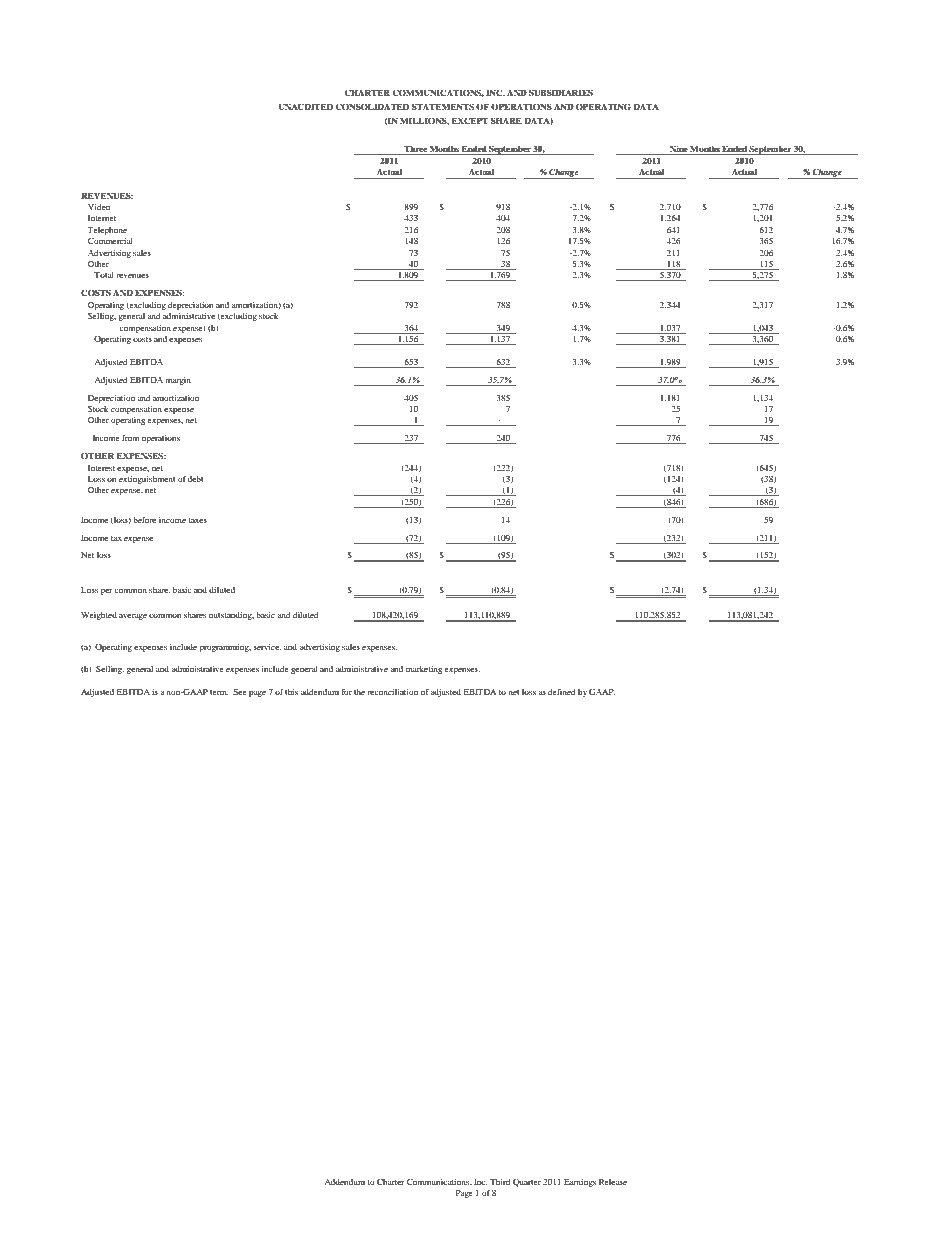 This document has height=1233, width=952. Describe the element at coordinates (500, 1182) in the document. I see `Third` at that location.
